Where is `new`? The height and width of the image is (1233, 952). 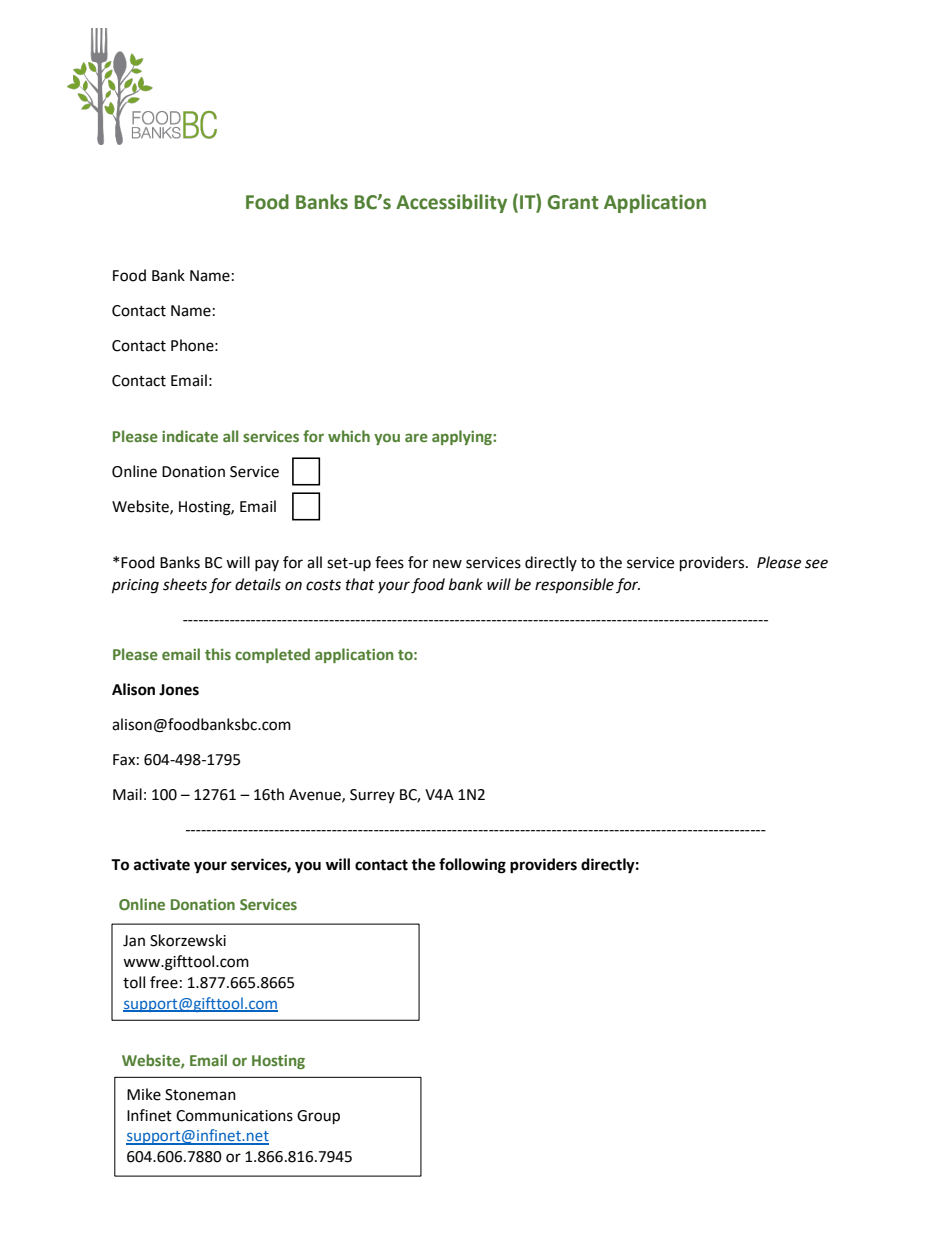 new is located at coordinates (447, 564).
